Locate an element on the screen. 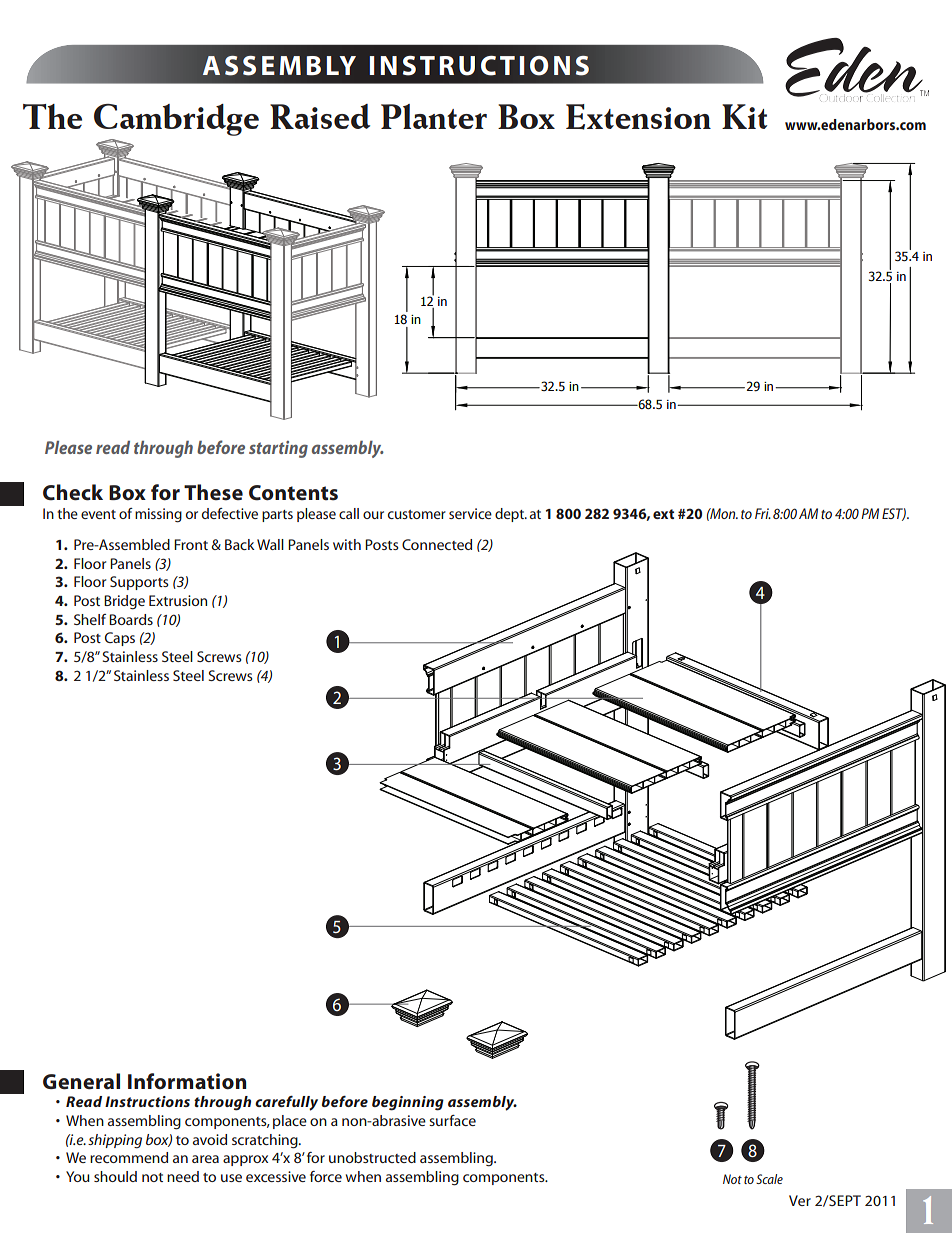 The image size is (952, 1233). Fri is located at coordinates (763, 513).
